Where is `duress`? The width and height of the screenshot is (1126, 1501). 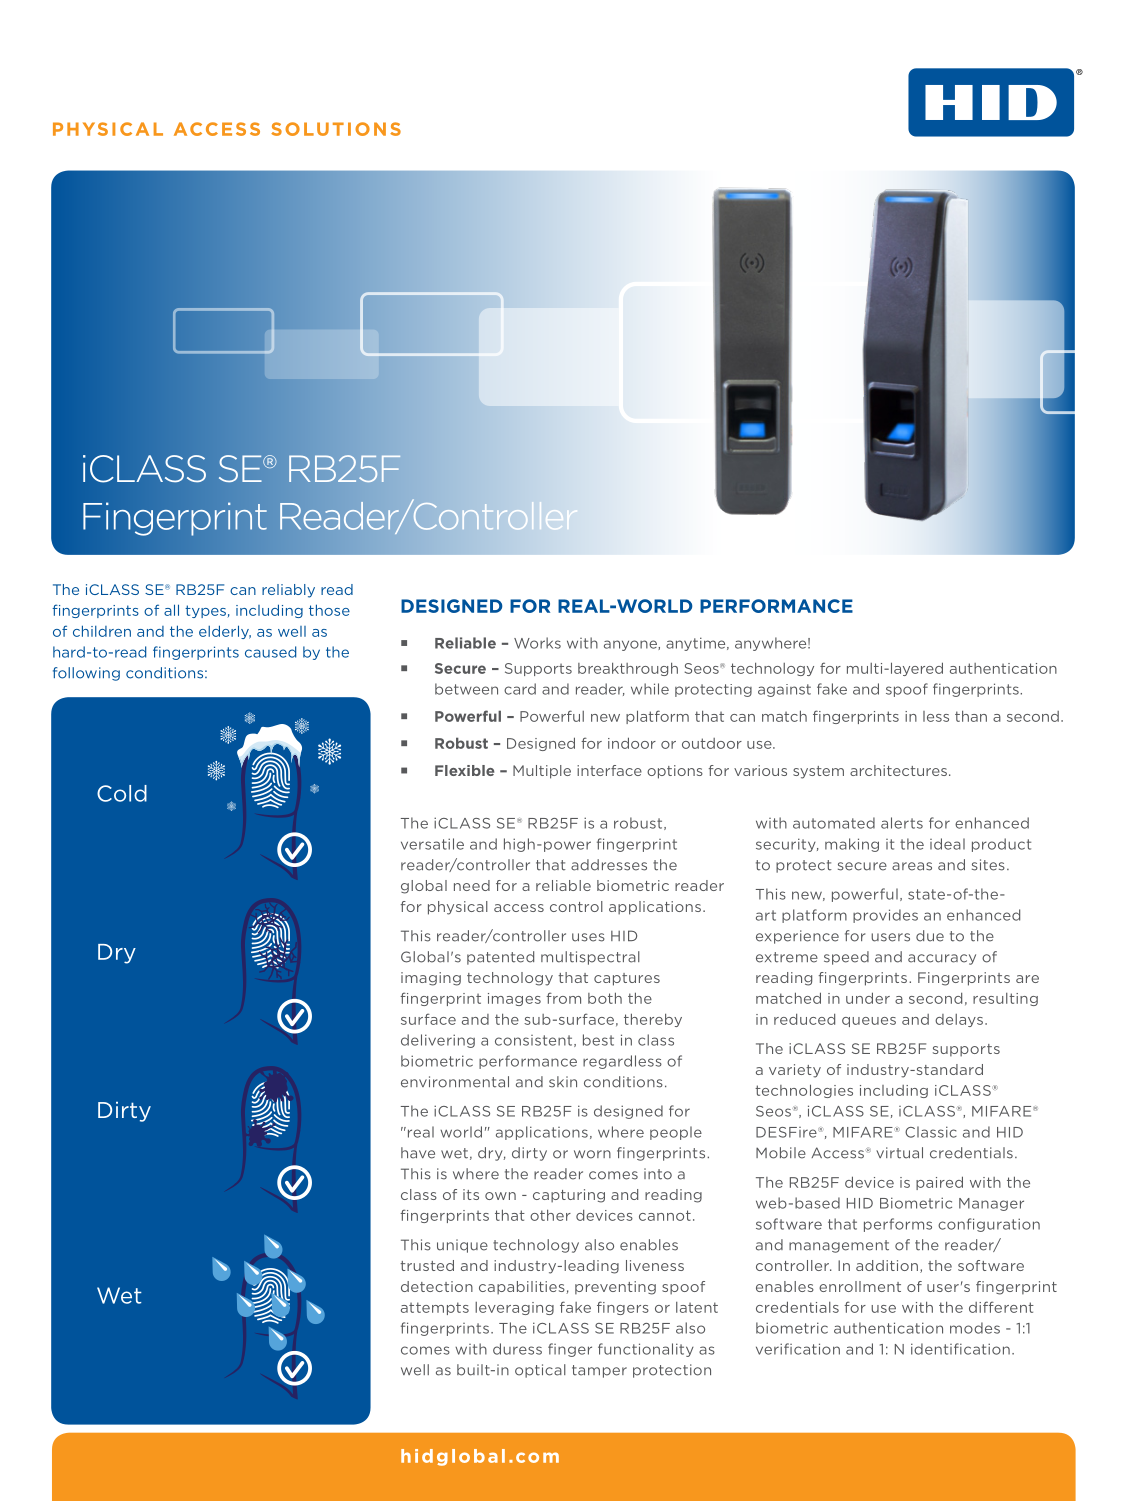
duress is located at coordinates (517, 1349).
